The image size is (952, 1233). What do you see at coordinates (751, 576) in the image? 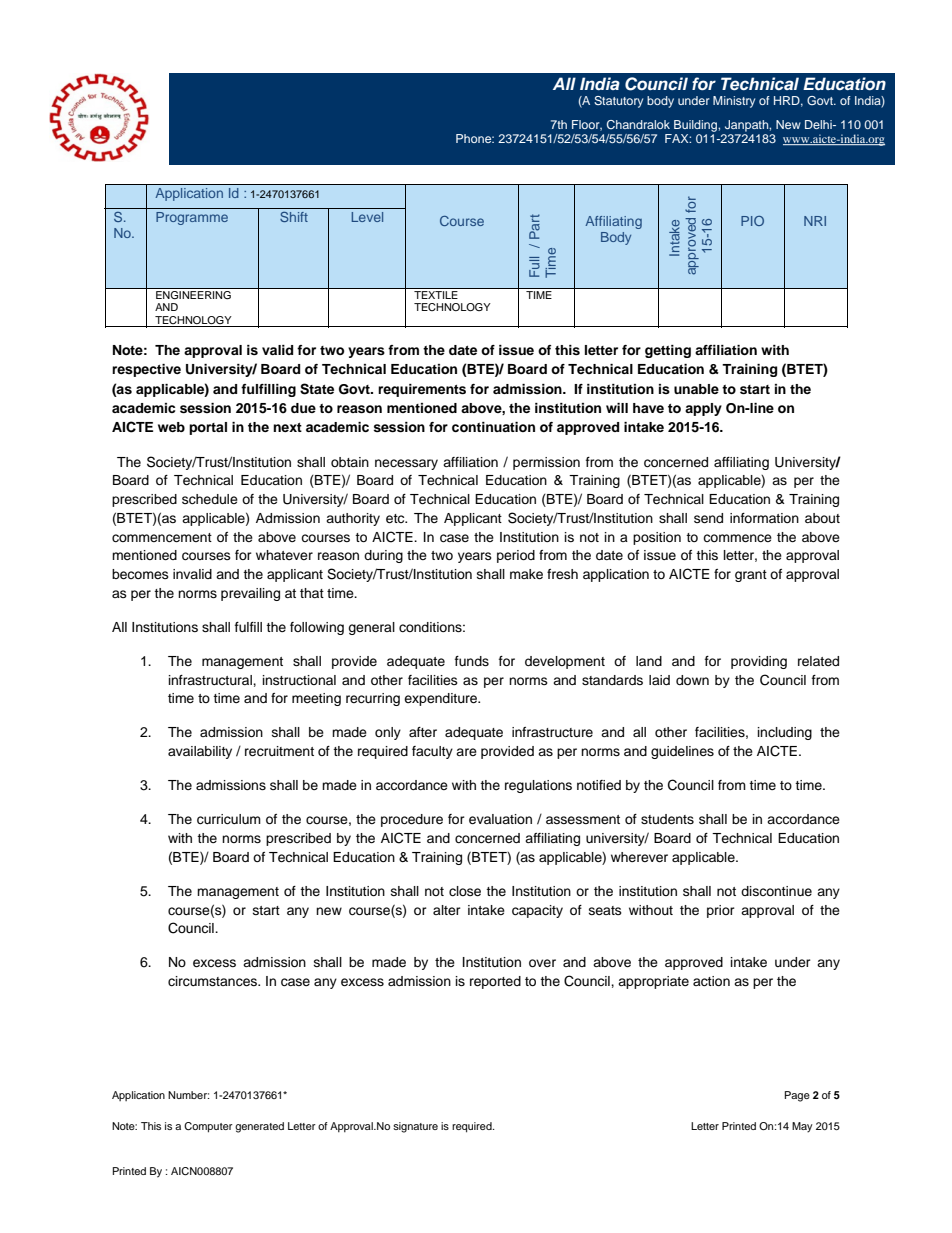
I see `grant` at bounding box center [751, 576].
